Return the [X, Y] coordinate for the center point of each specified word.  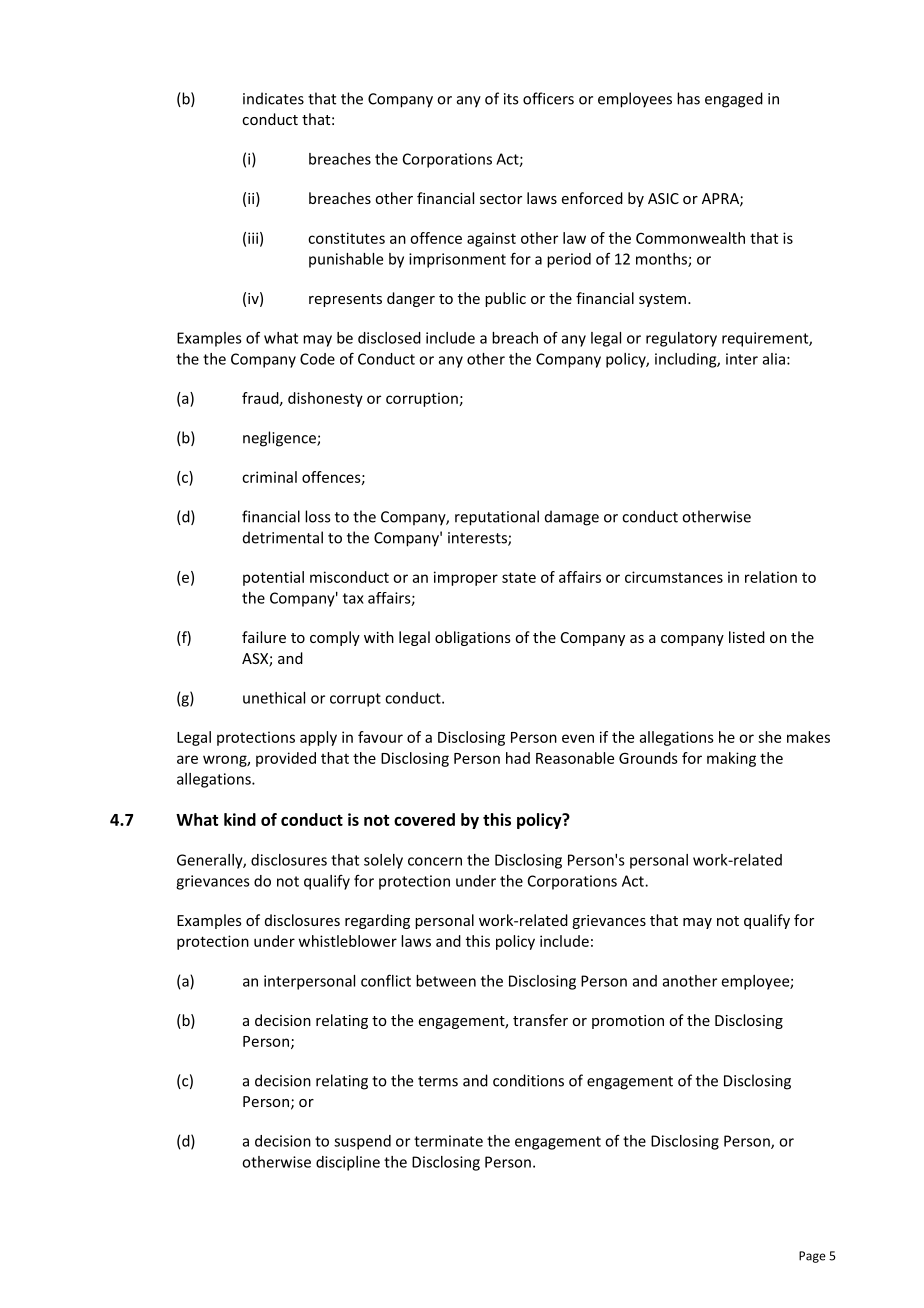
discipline [348, 1163]
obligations [473, 638]
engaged [734, 100]
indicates [273, 98]
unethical [274, 698]
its [511, 99]
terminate [448, 1141]
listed [747, 637]
